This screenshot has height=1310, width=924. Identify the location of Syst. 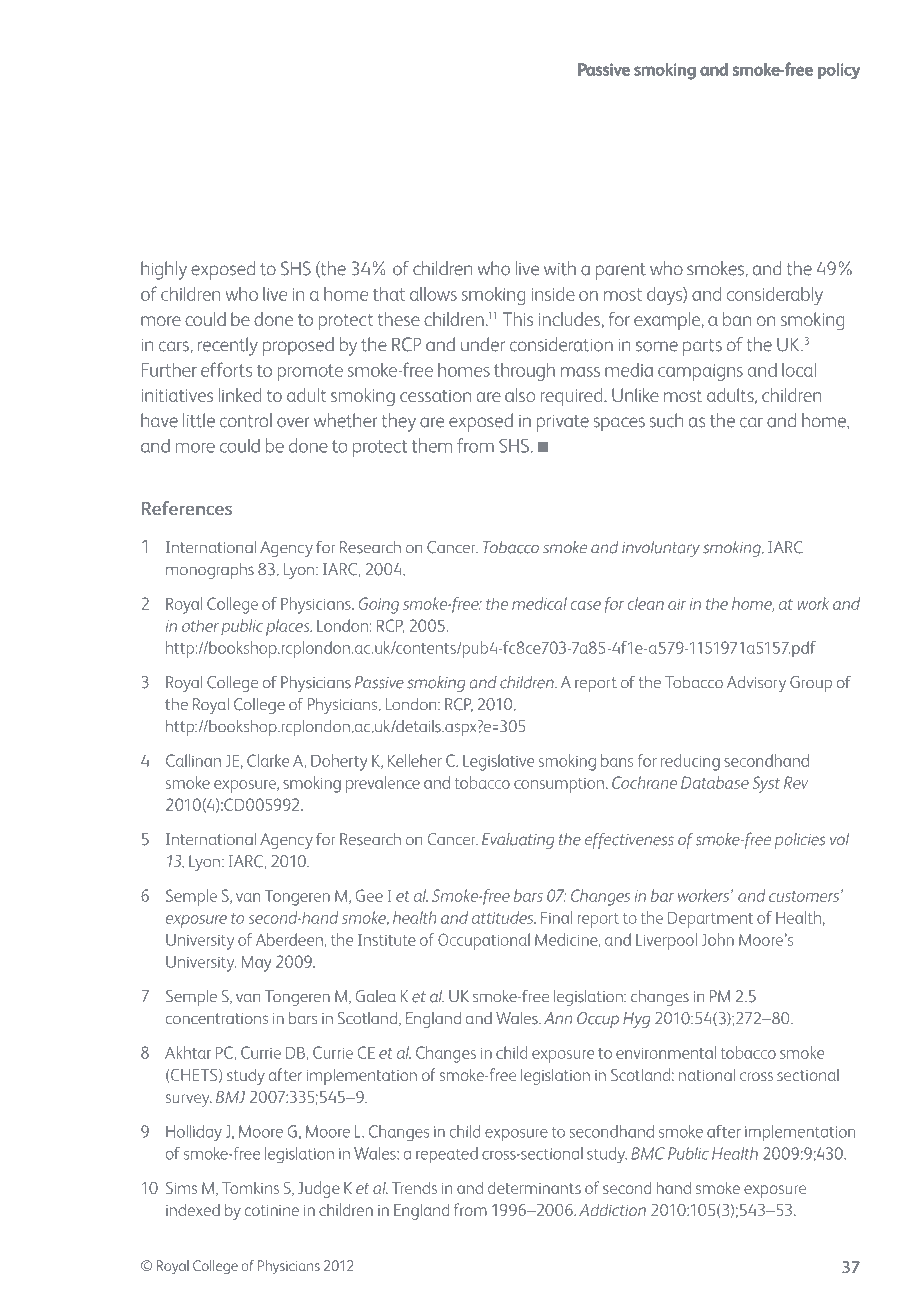
(766, 784).
